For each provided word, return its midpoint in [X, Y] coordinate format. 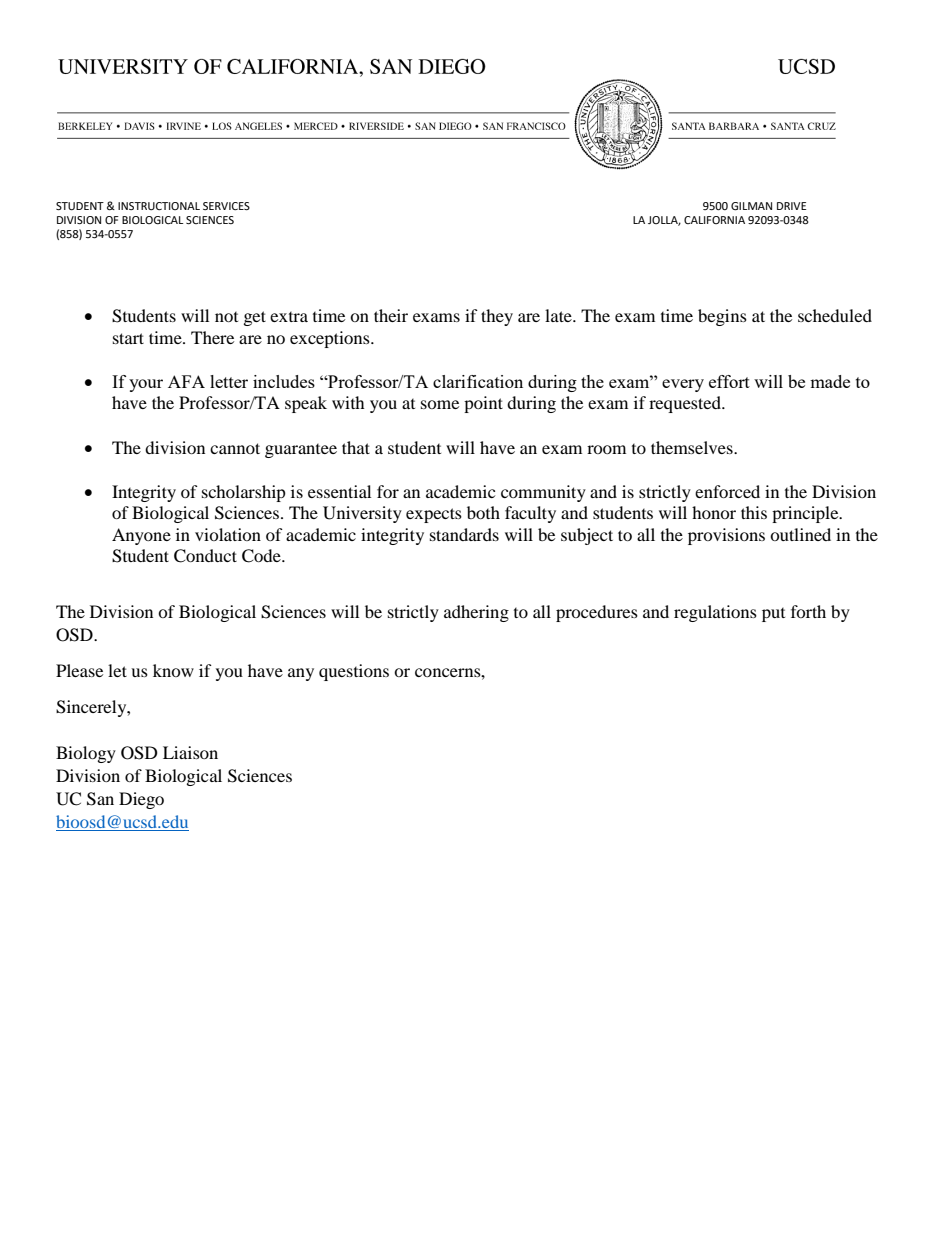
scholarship [244, 493]
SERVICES [226, 206]
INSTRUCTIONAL [159, 206]
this [754, 512]
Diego [141, 800]
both [483, 512]
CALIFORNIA [714, 220]
